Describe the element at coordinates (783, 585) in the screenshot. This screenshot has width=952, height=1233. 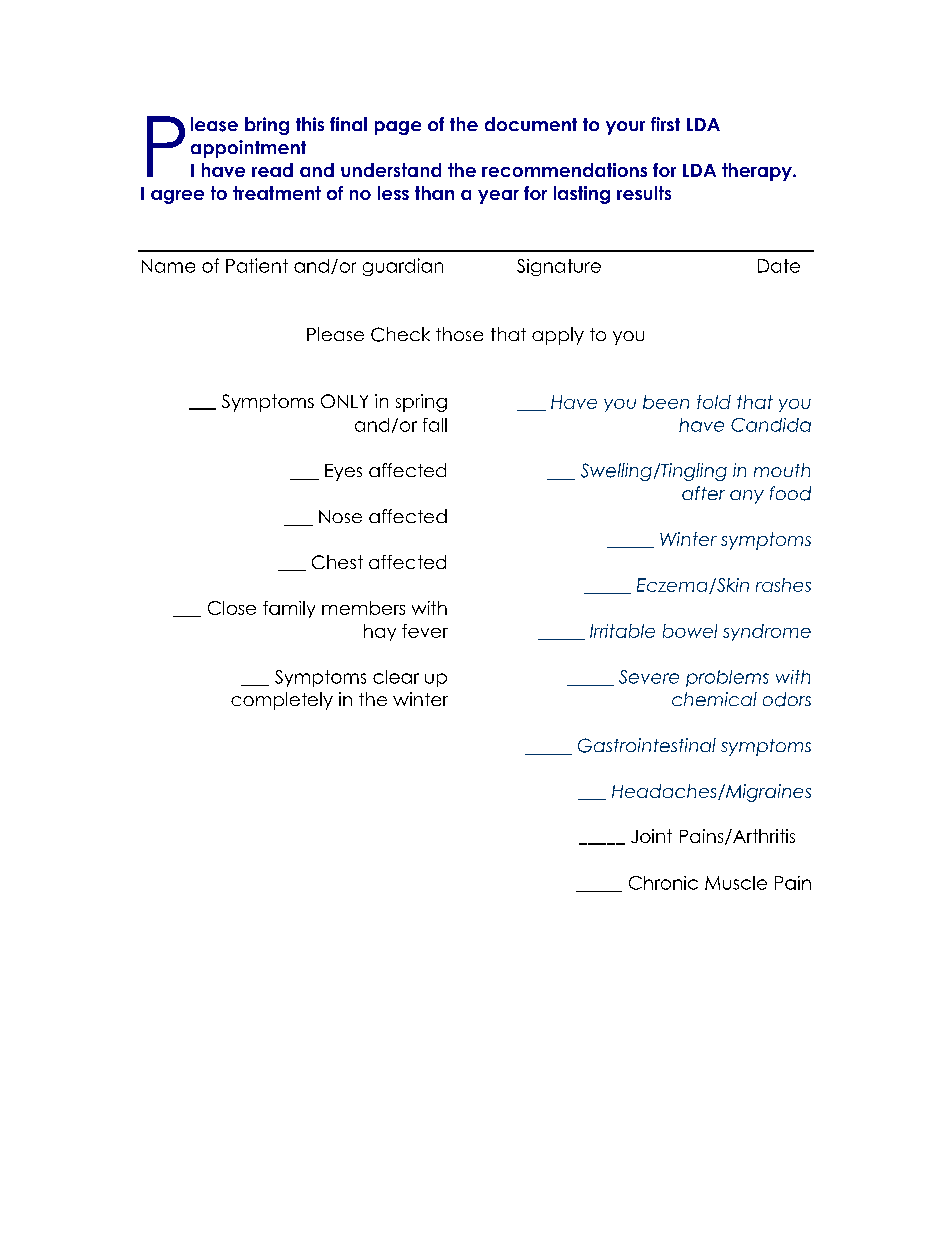
I see `rashes` at that location.
